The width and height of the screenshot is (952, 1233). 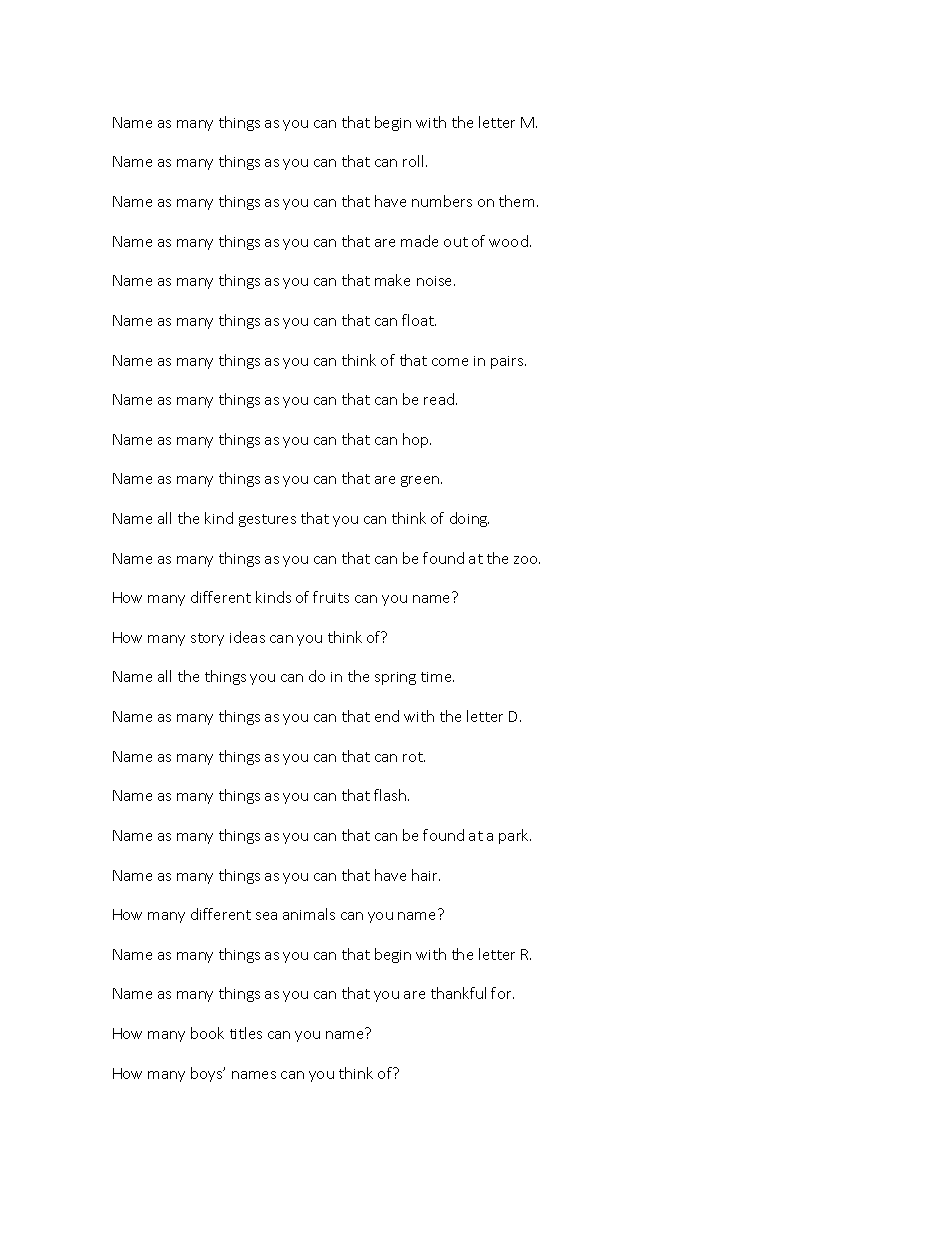 I want to click on gestures, so click(x=267, y=520).
